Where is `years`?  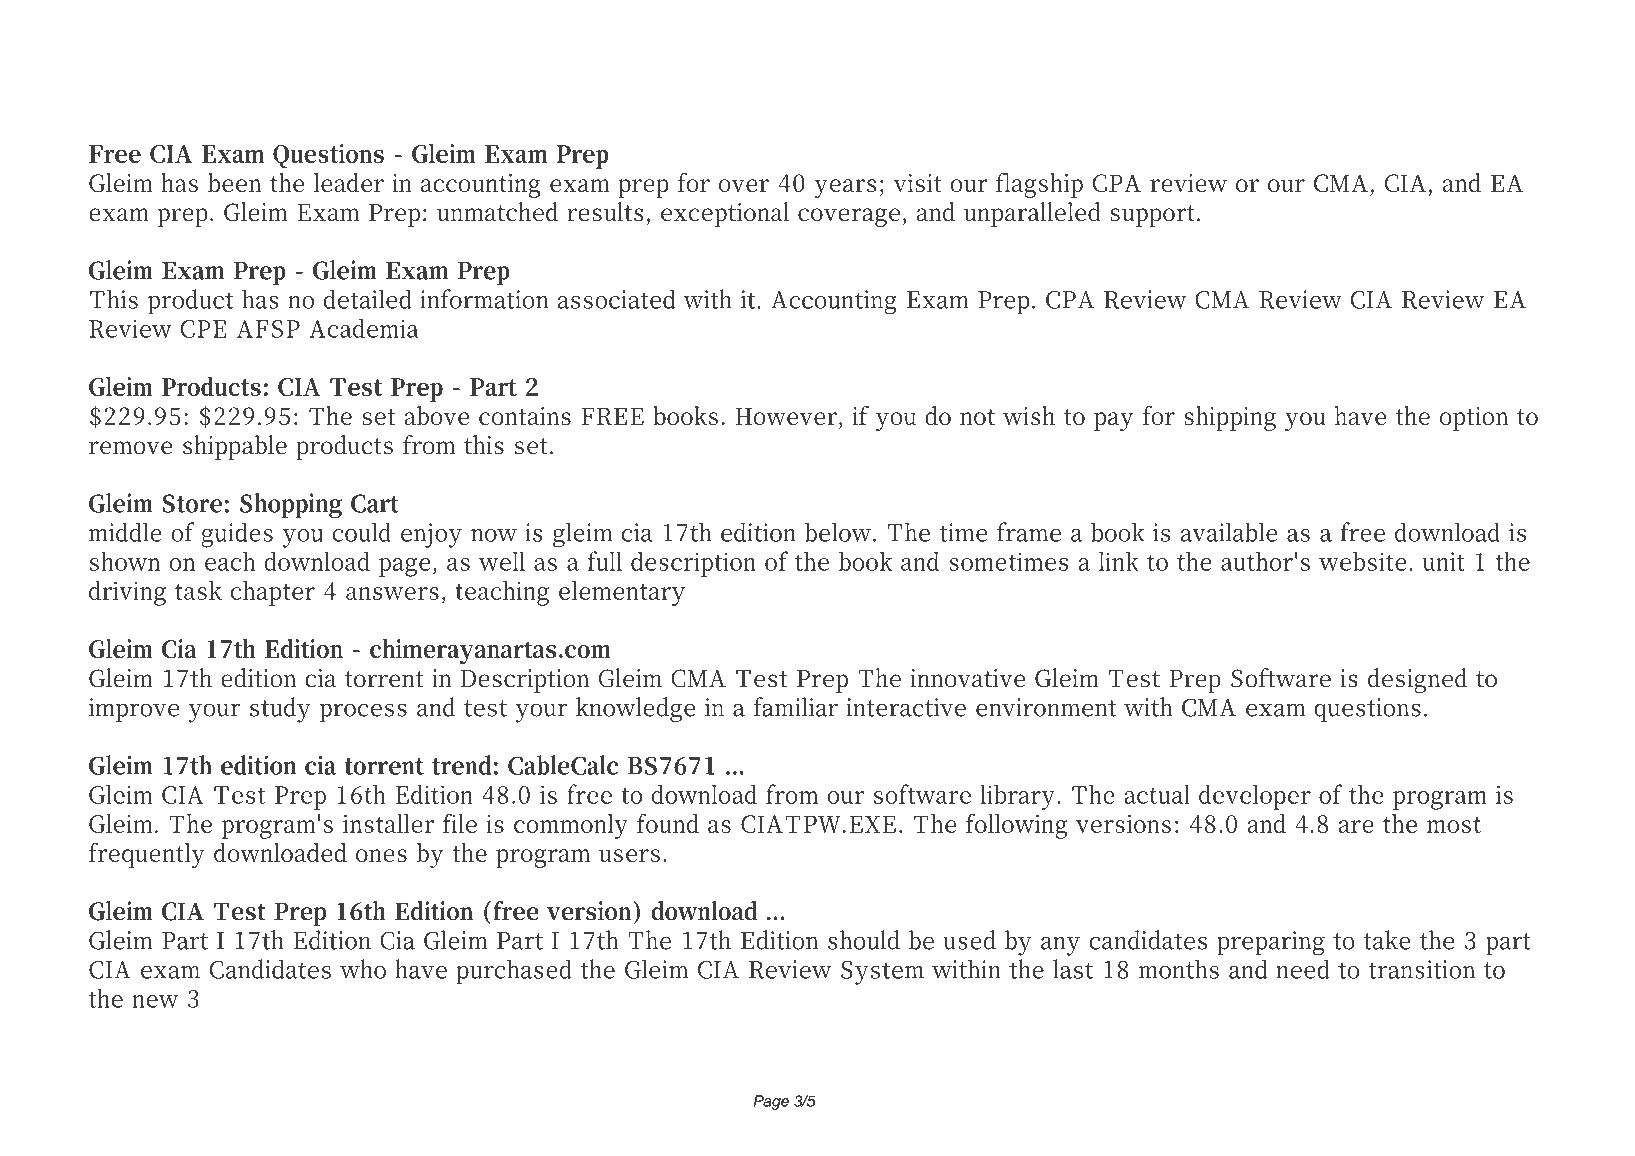
years is located at coordinates (845, 188).
